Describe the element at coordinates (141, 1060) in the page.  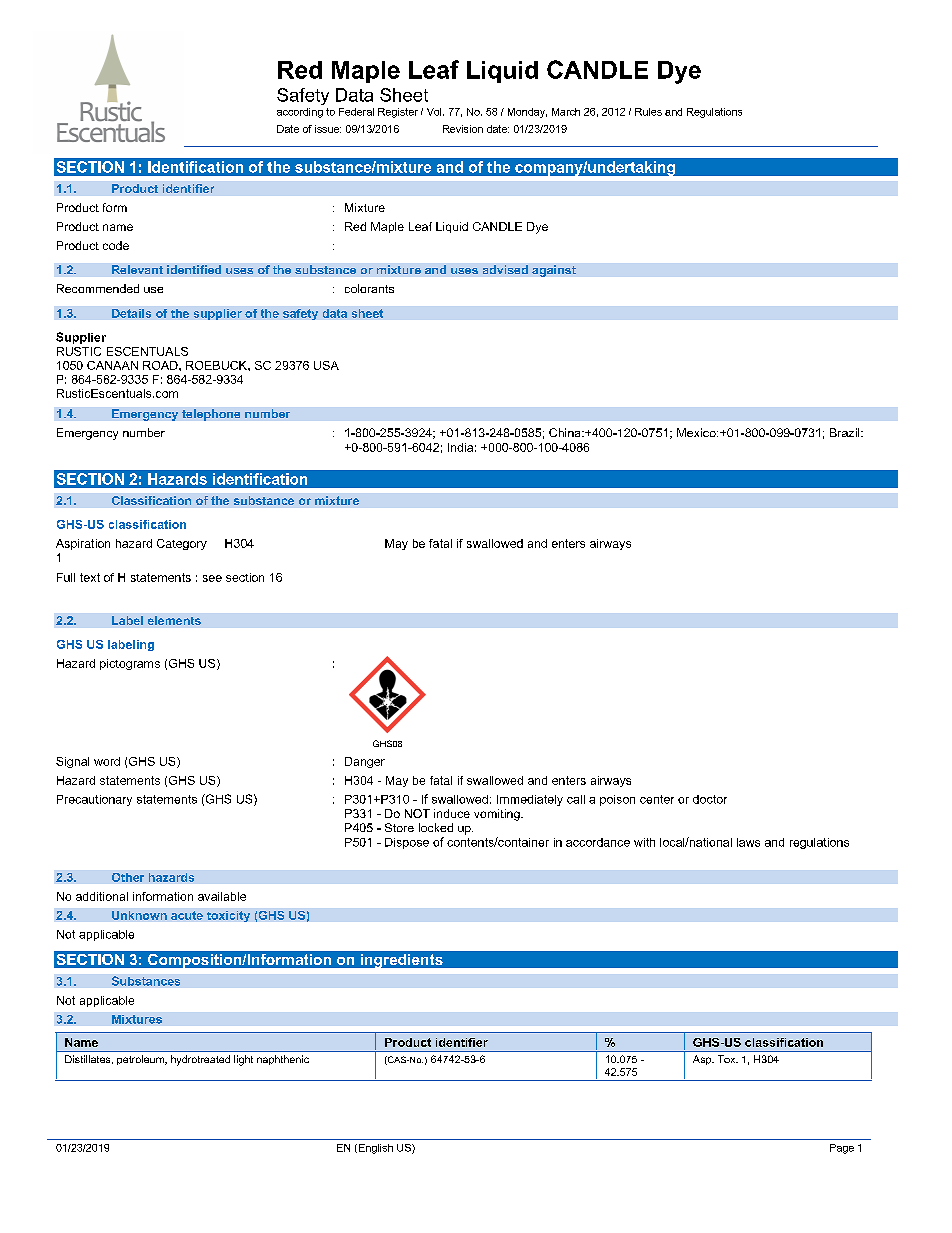
I see `petroleum` at that location.
